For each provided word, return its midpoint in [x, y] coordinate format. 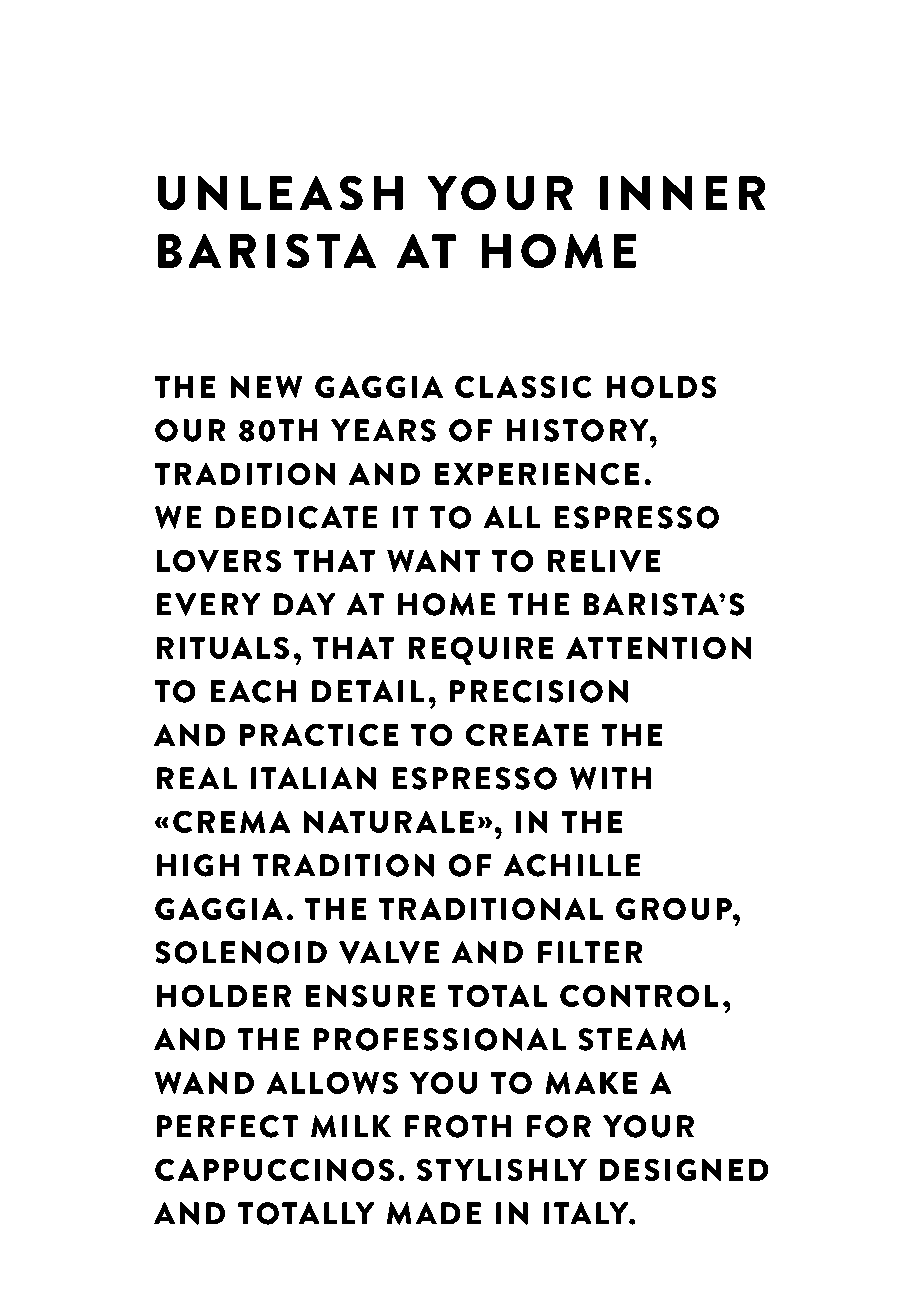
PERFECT [227, 1126]
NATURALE [389, 822]
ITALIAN [313, 778]
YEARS [383, 430]
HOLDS [661, 387]
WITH [610, 778]
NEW [266, 387]
